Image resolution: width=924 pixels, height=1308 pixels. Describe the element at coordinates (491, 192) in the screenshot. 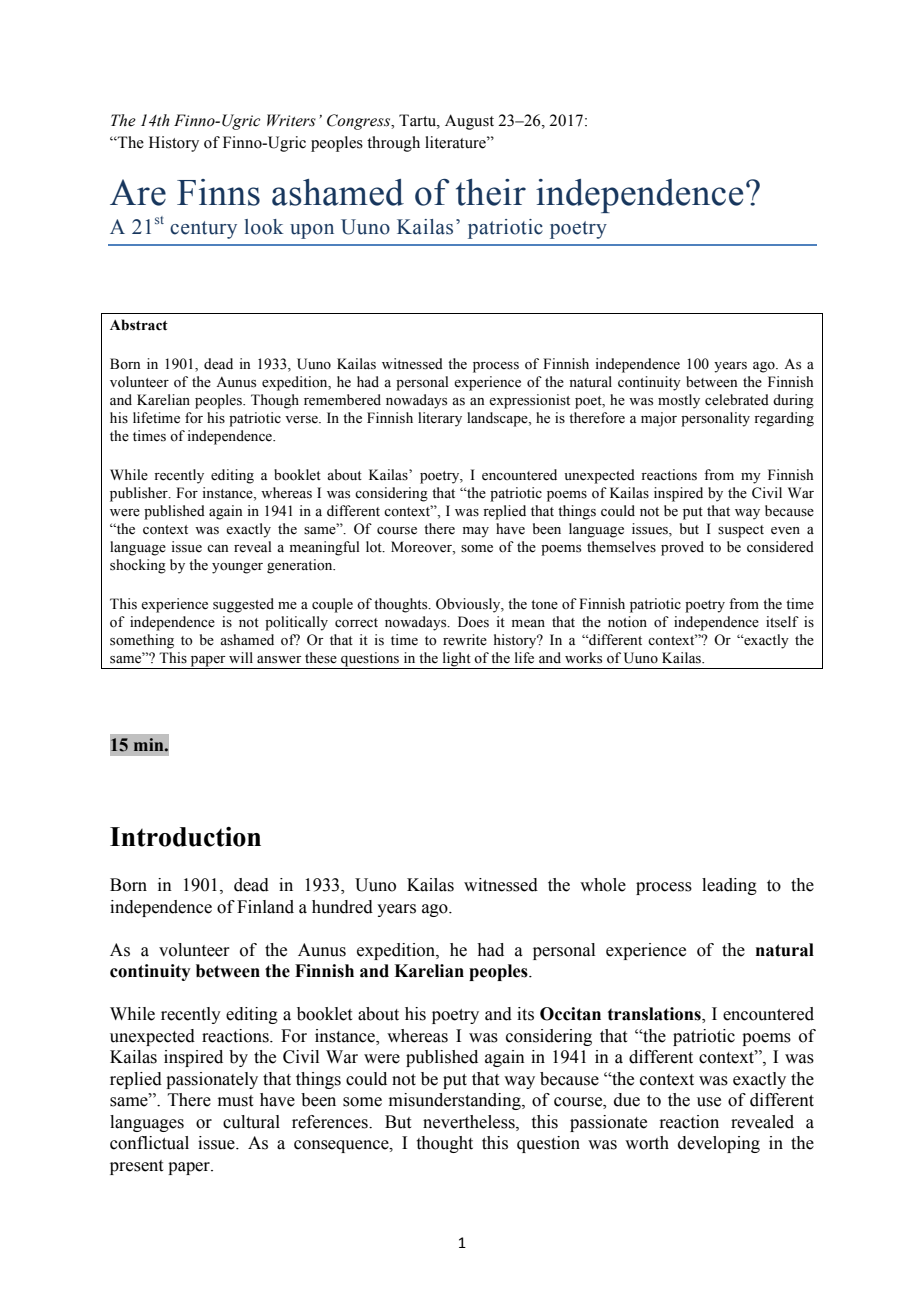

I see `their` at that location.
